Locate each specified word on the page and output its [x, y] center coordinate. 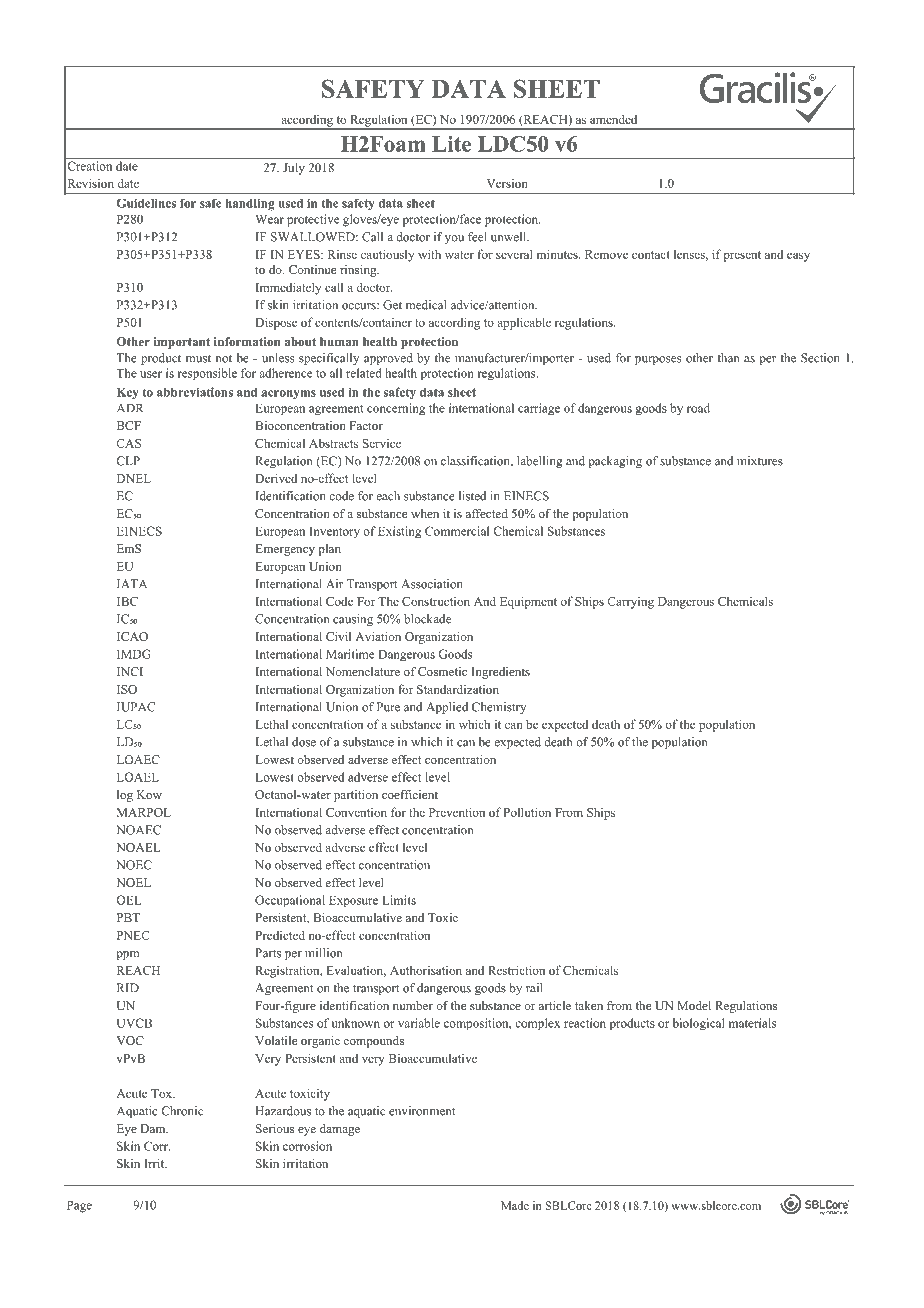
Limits [399, 900]
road [698, 408]
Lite [451, 144]
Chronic [182, 1111]
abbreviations [195, 392]
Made [515, 1205]
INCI [130, 671]
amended [613, 119]
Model [694, 1005]
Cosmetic [442, 671]
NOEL [133, 882]
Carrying [630, 602]
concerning [396, 409]
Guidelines [146, 203]
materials [752, 1023]
